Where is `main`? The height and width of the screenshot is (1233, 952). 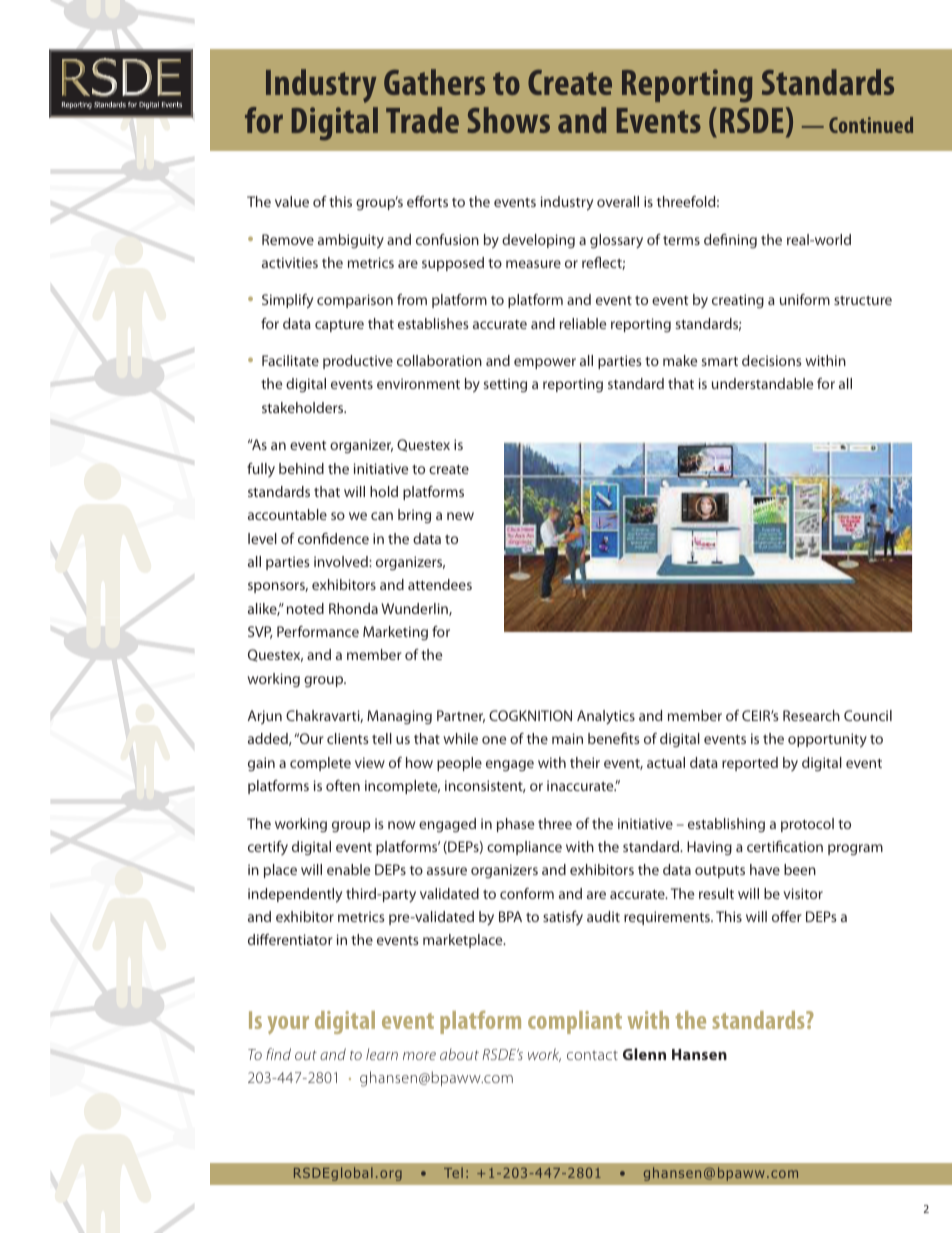 main is located at coordinates (567, 738).
